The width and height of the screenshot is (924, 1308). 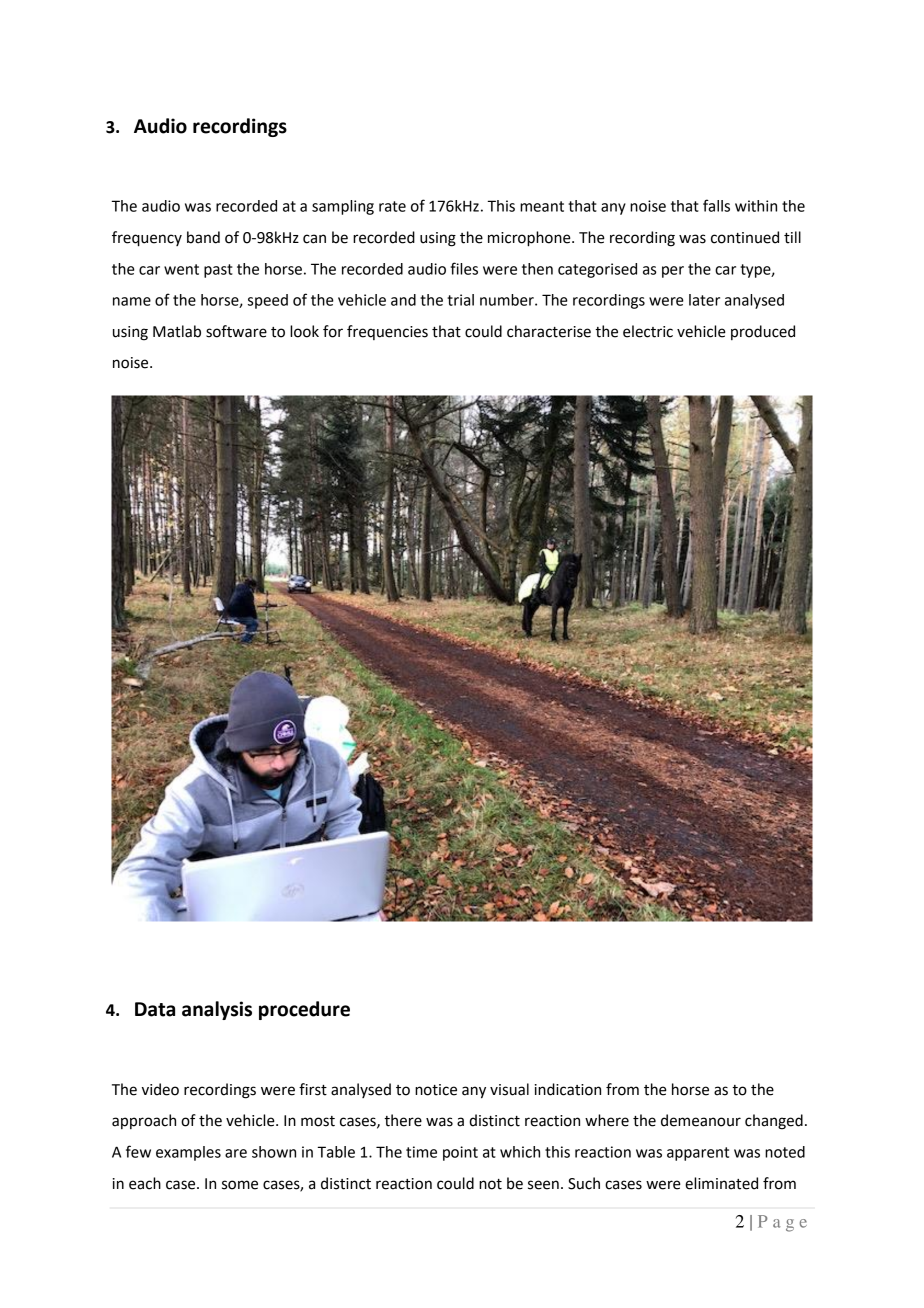 I want to click on files, so click(x=464, y=268).
